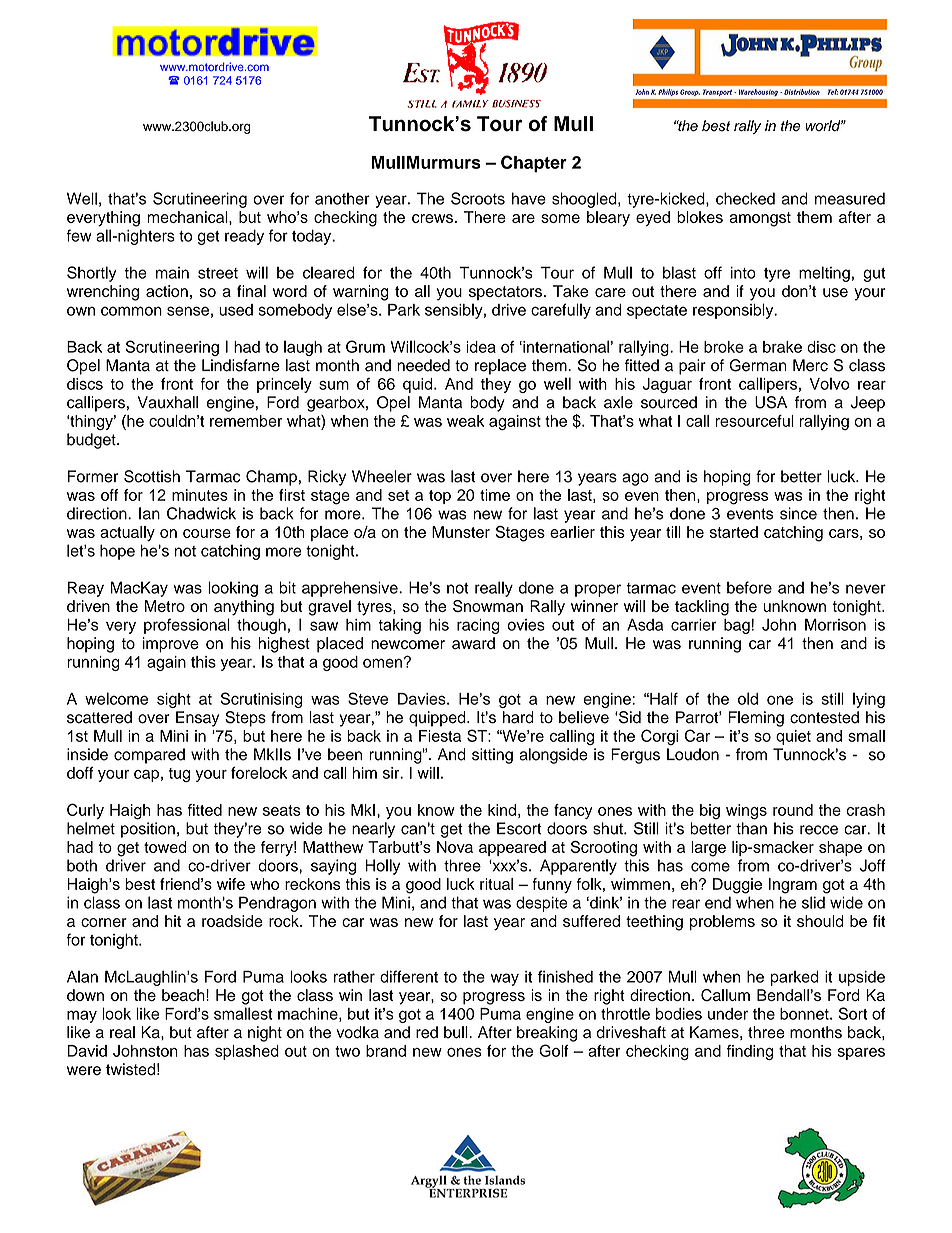 This image has height=1233, width=952. What do you see at coordinates (793, 737) in the image?
I see `quiet` at bounding box center [793, 737].
